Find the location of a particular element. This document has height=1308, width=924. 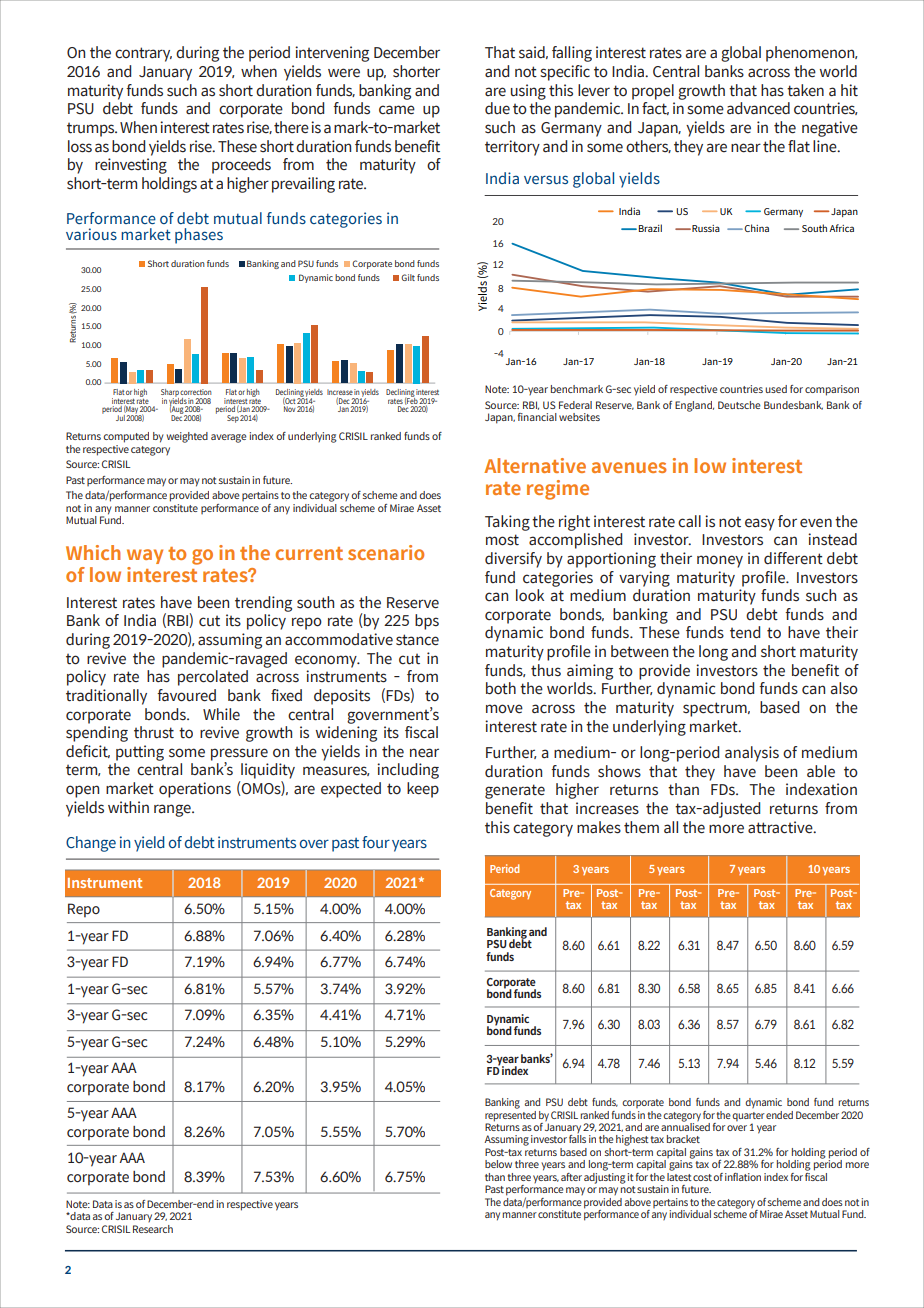

keep is located at coordinates (423, 790).
